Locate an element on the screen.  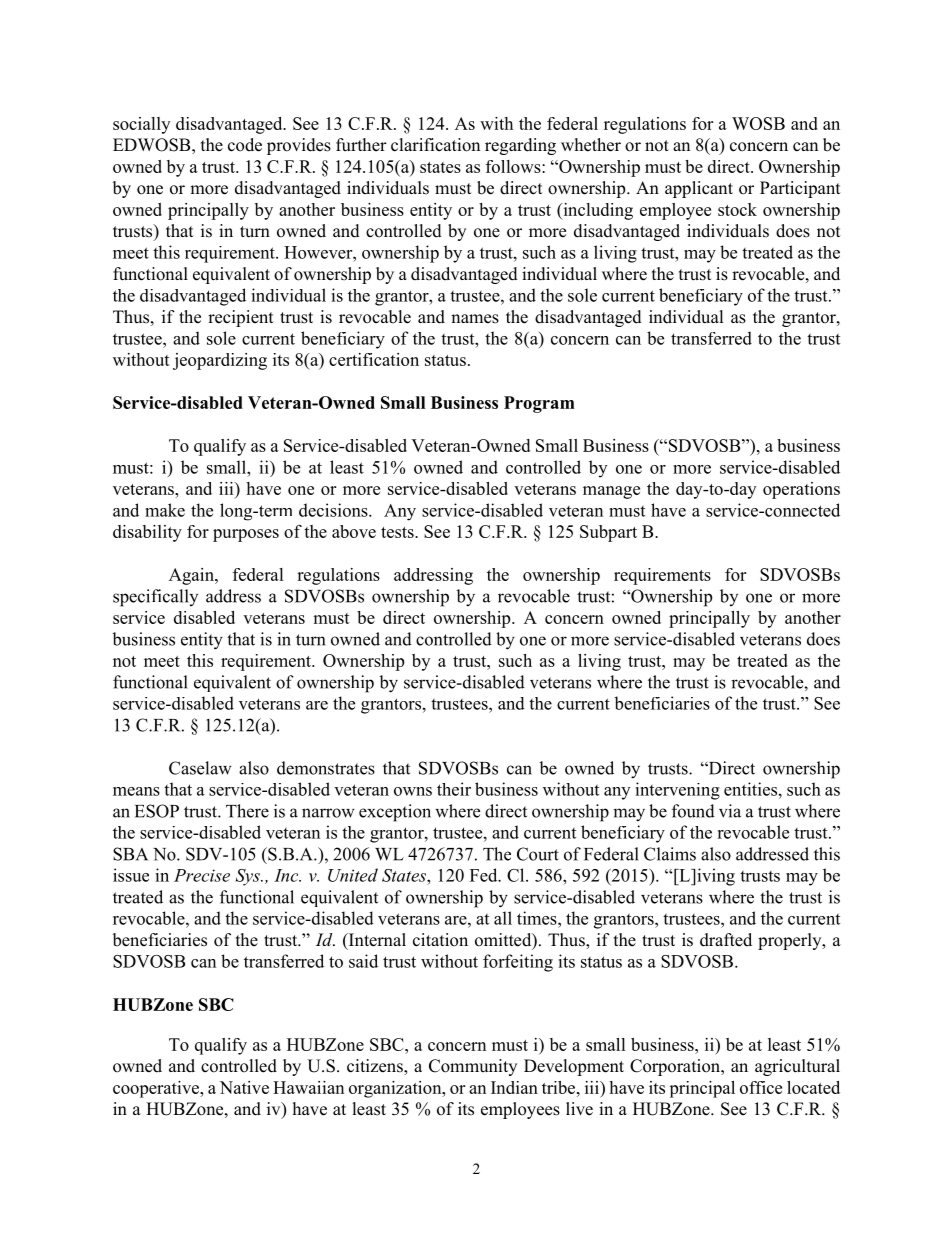
code is located at coordinates (245, 145).
